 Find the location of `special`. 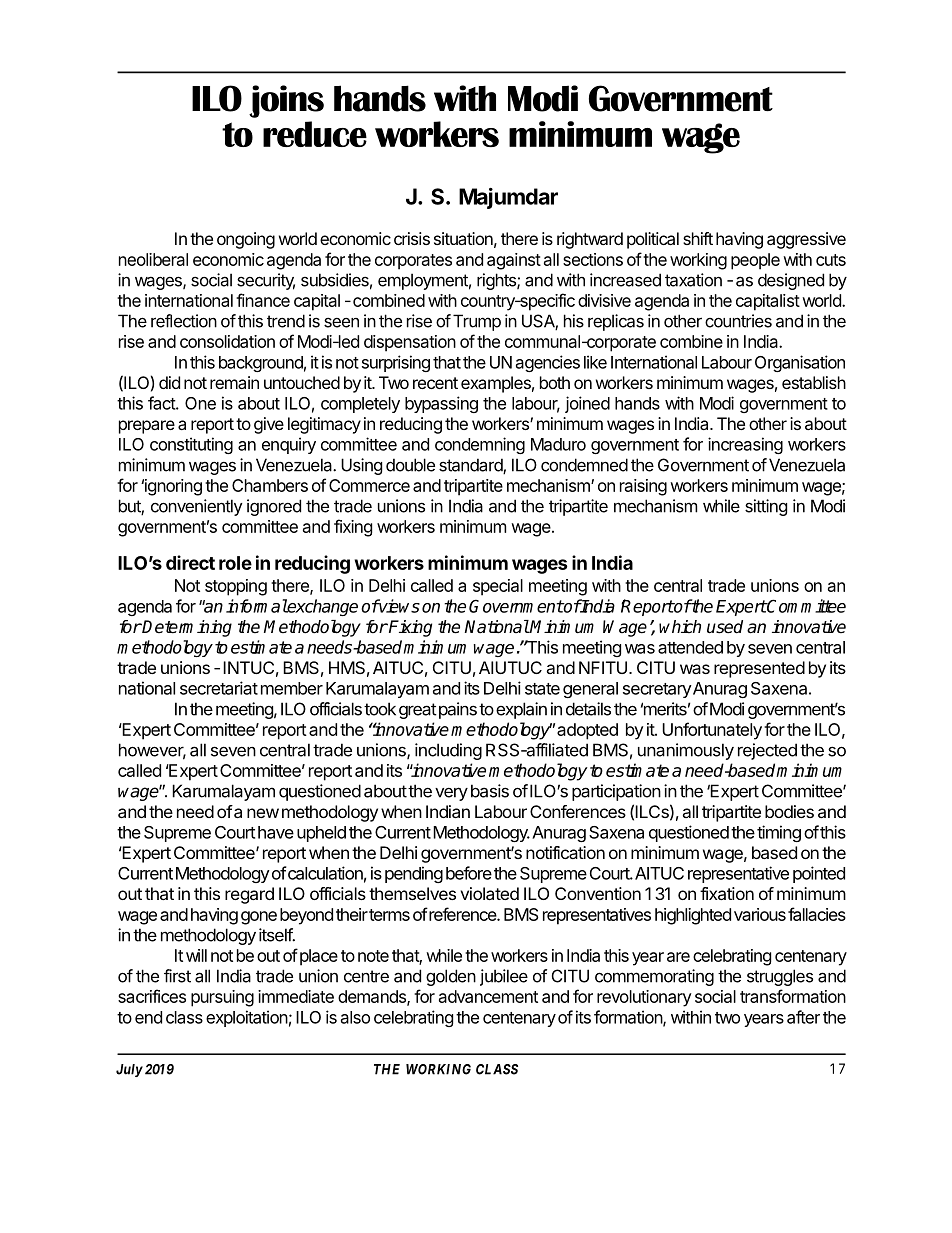

special is located at coordinates (498, 587).
